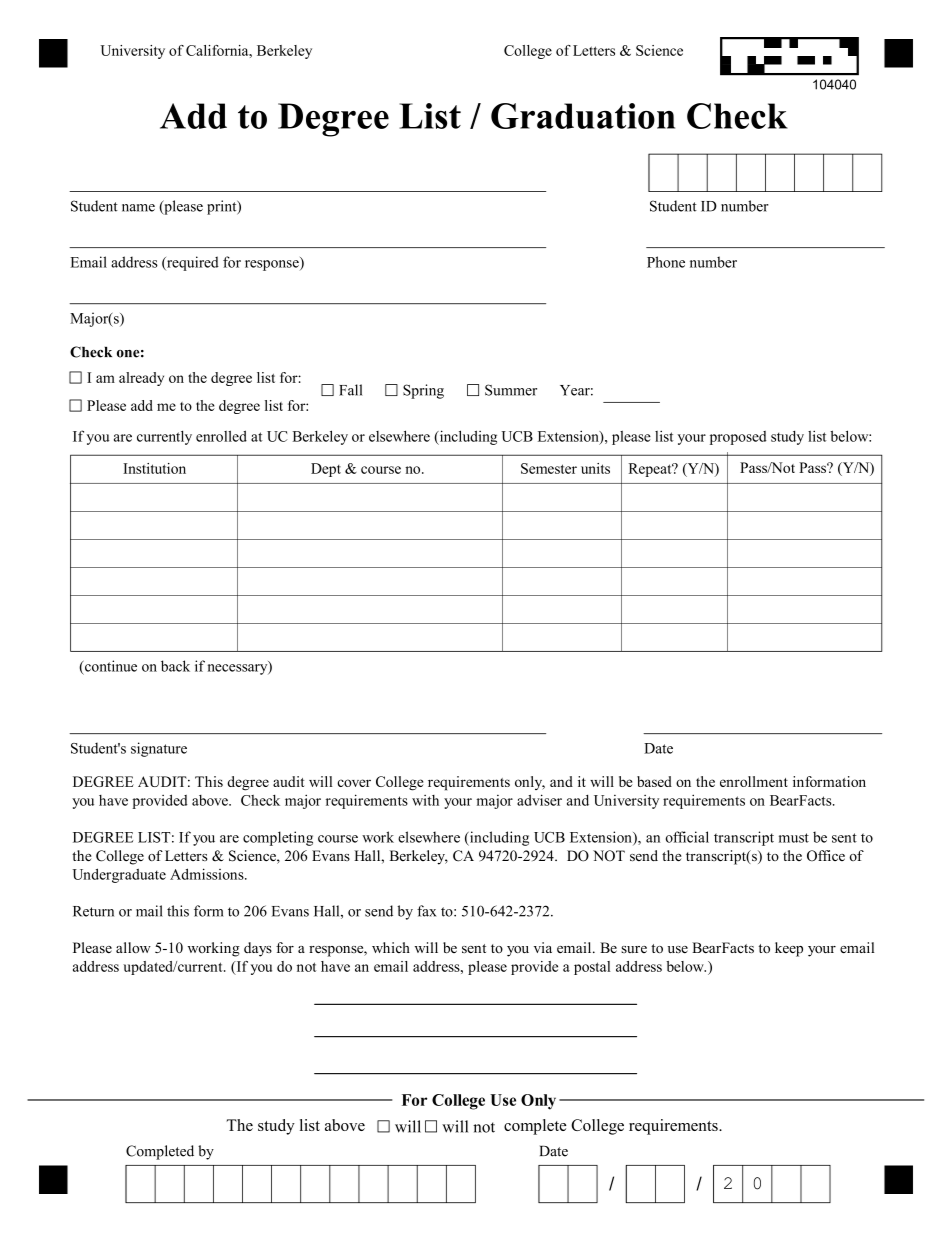 The image size is (952, 1233). What do you see at coordinates (175, 666) in the screenshot?
I see `back` at bounding box center [175, 666].
